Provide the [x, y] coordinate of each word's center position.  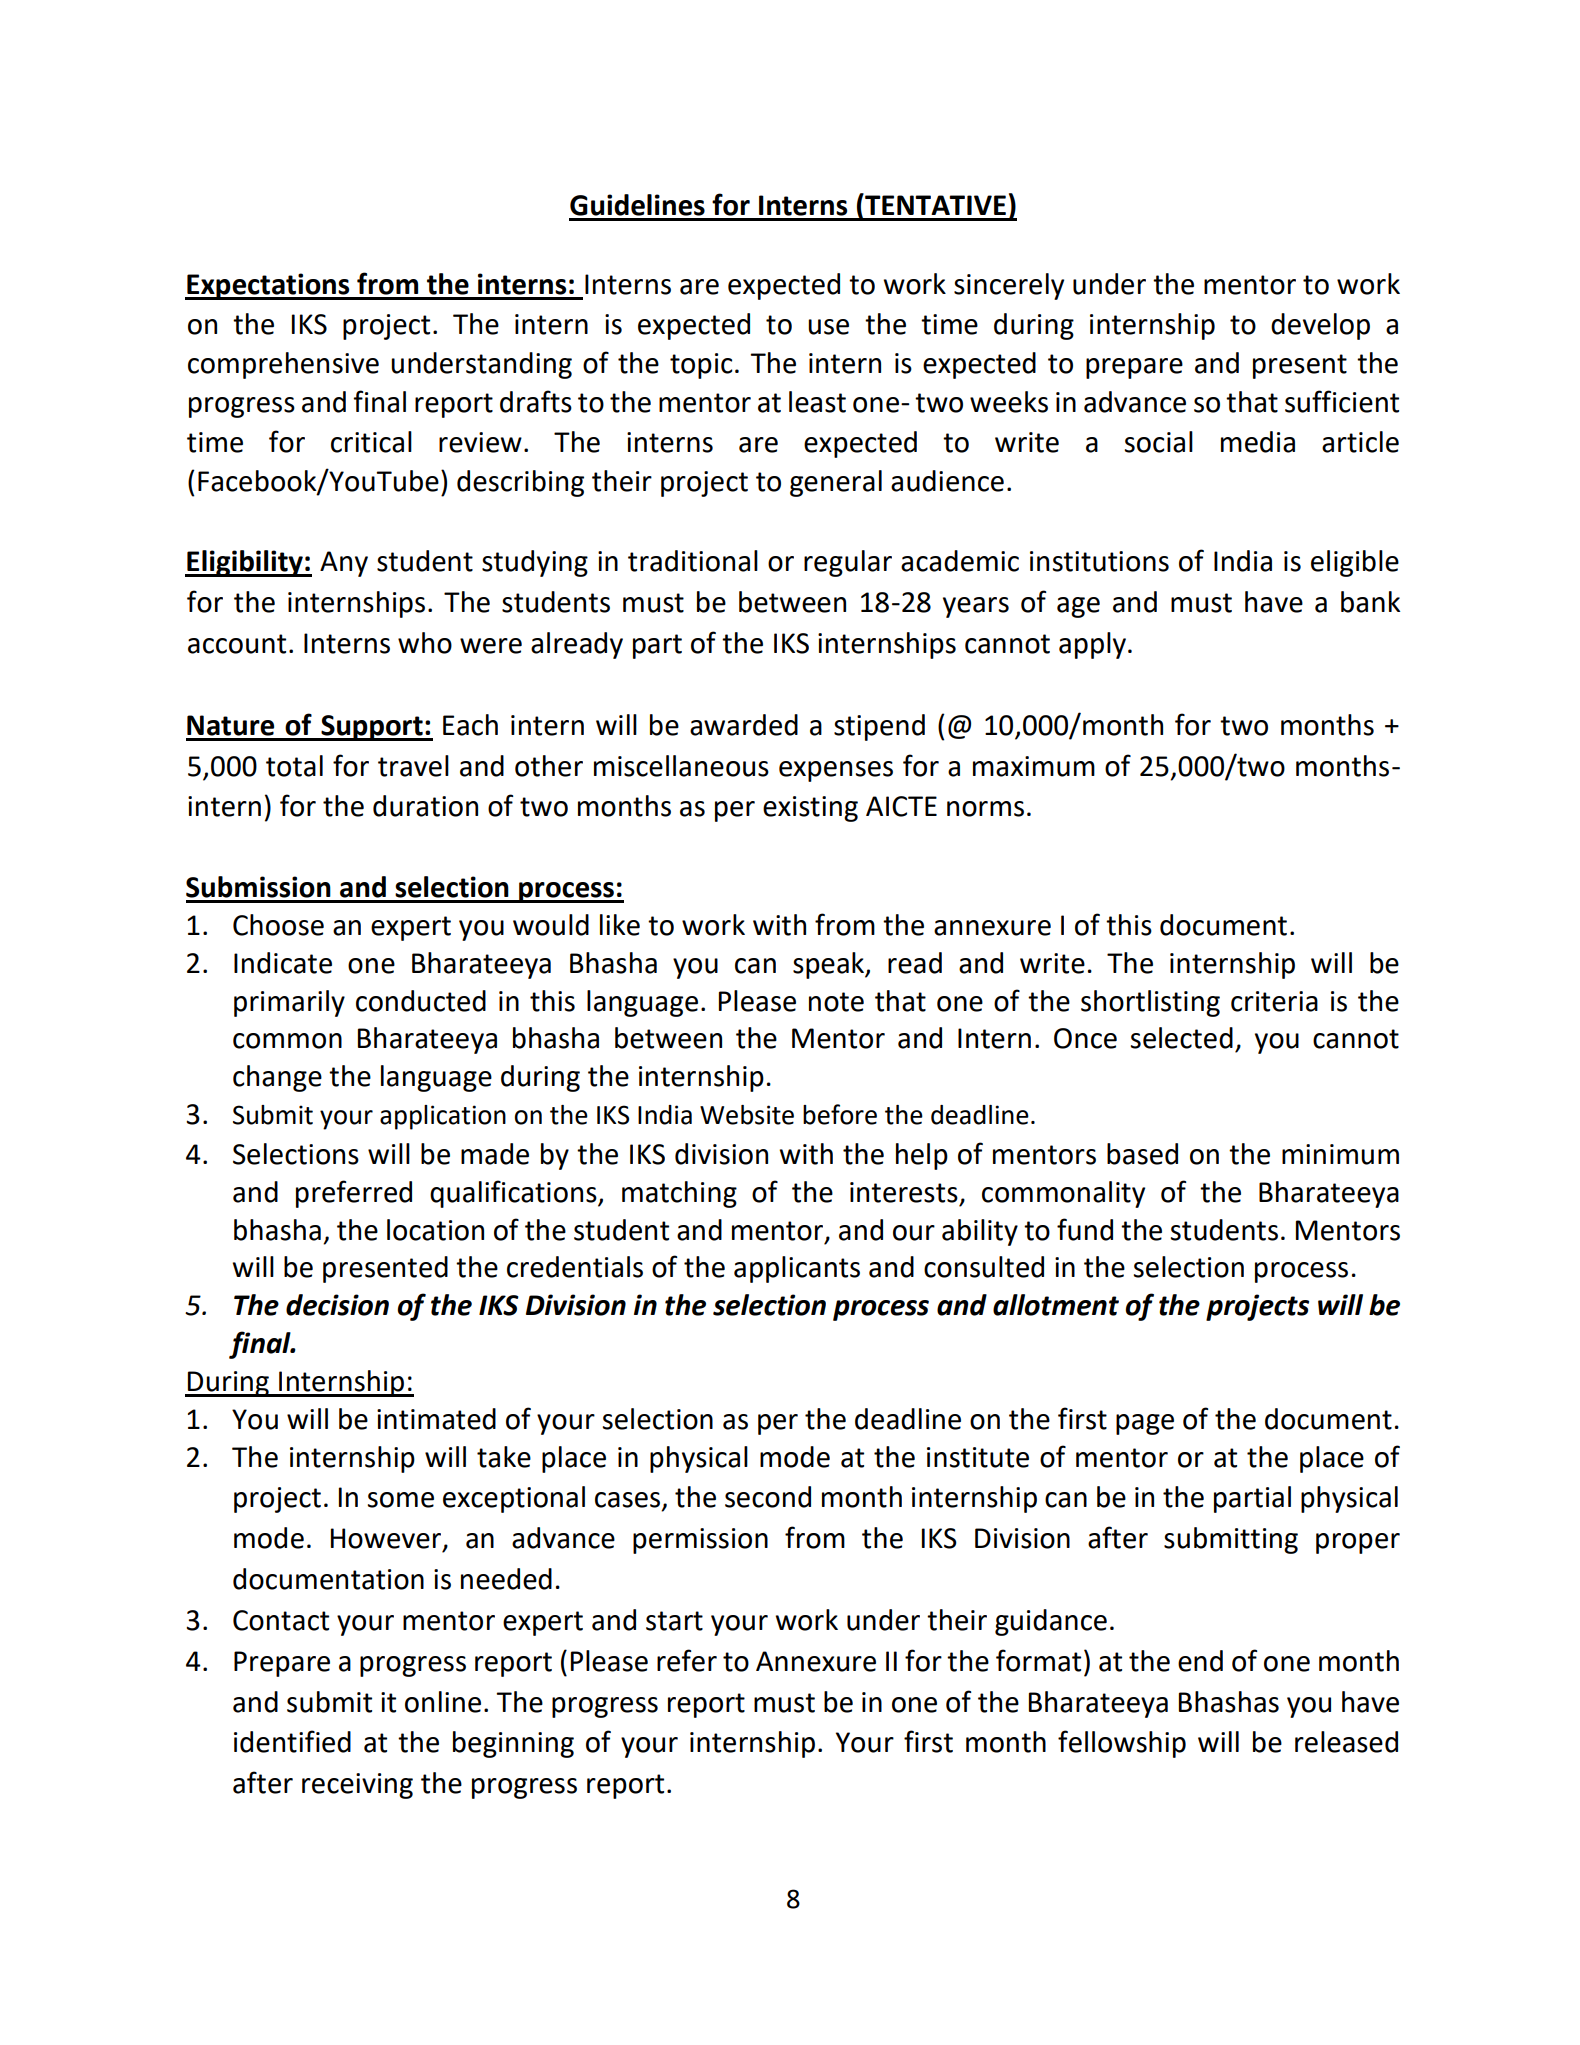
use [828, 327]
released [1346, 1742]
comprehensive [283, 365]
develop [1320, 326]
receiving [357, 1786]
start [674, 1621]
